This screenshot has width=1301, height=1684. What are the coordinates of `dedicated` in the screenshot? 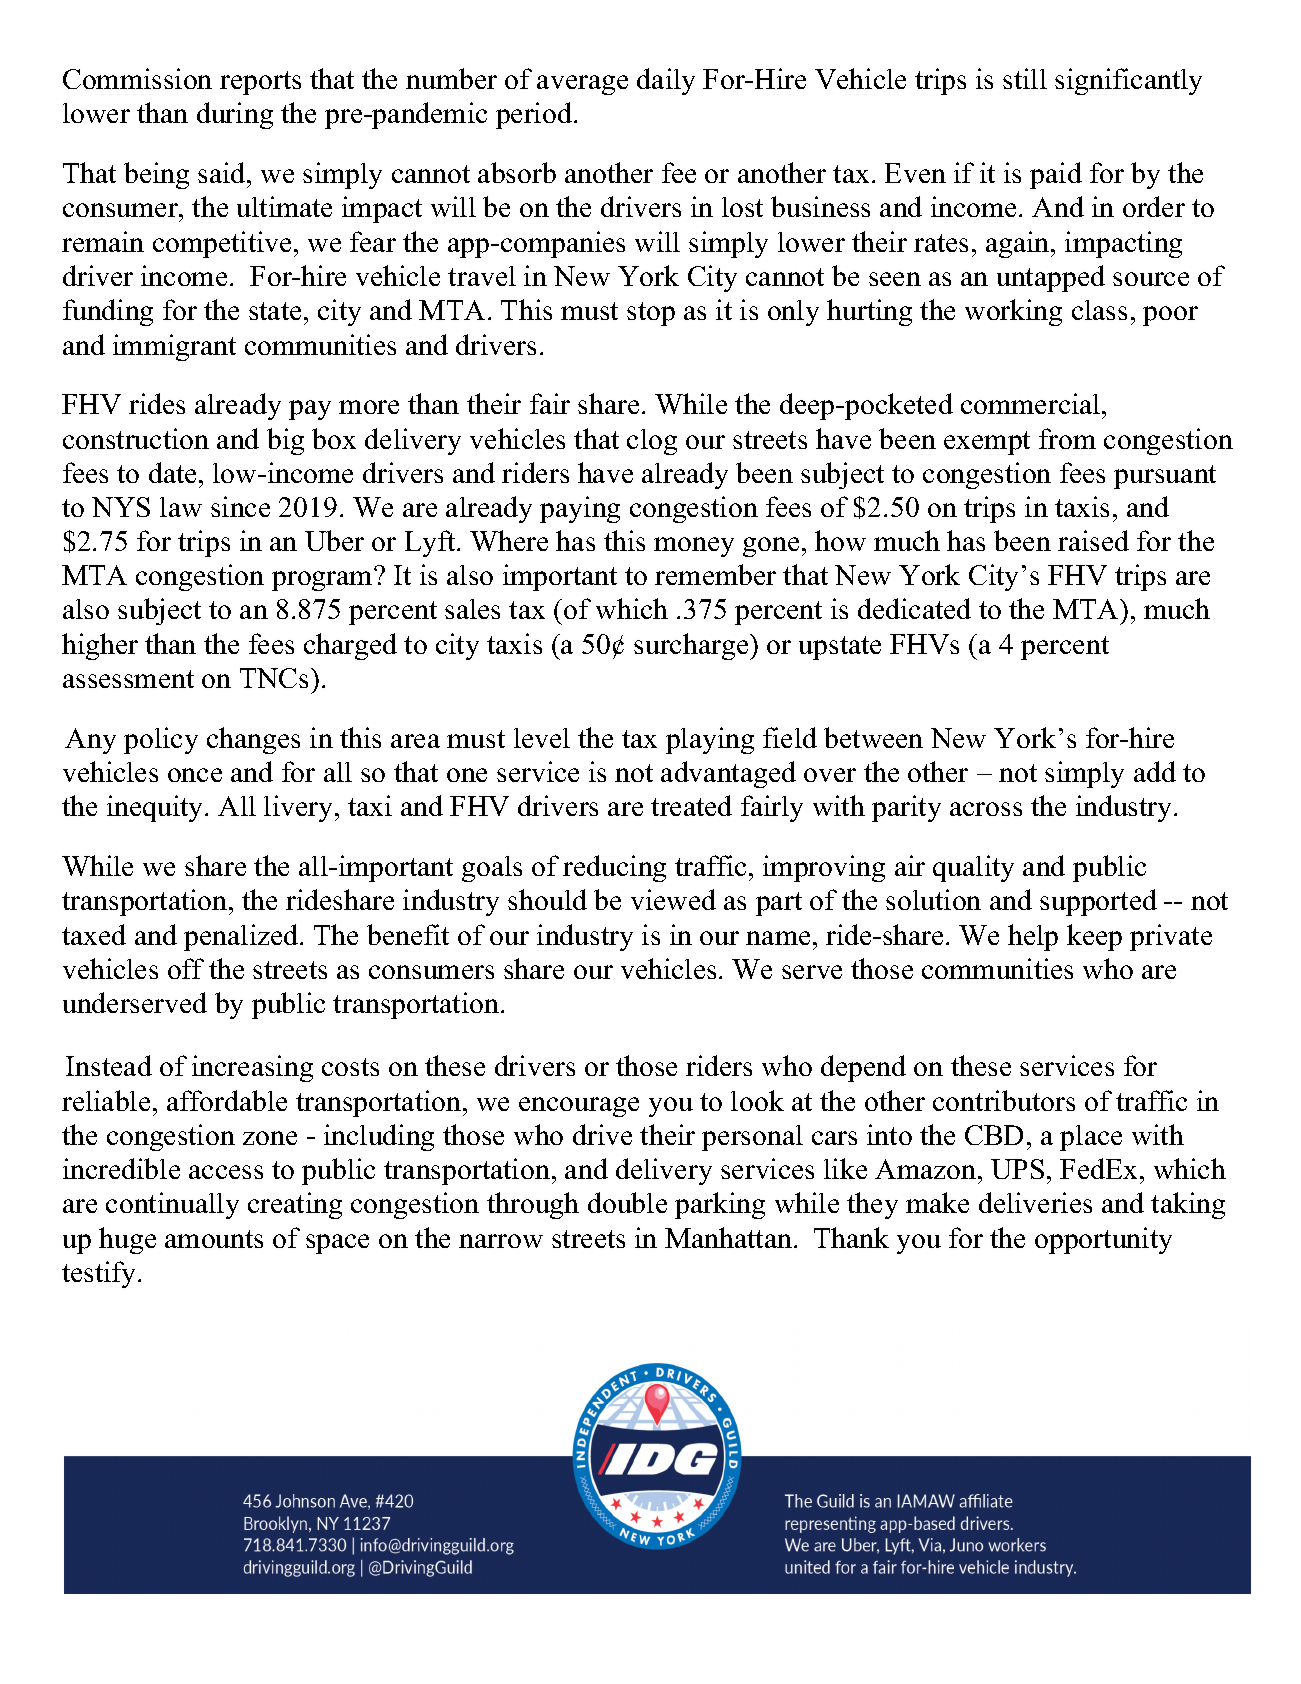 It's located at (914, 608).
